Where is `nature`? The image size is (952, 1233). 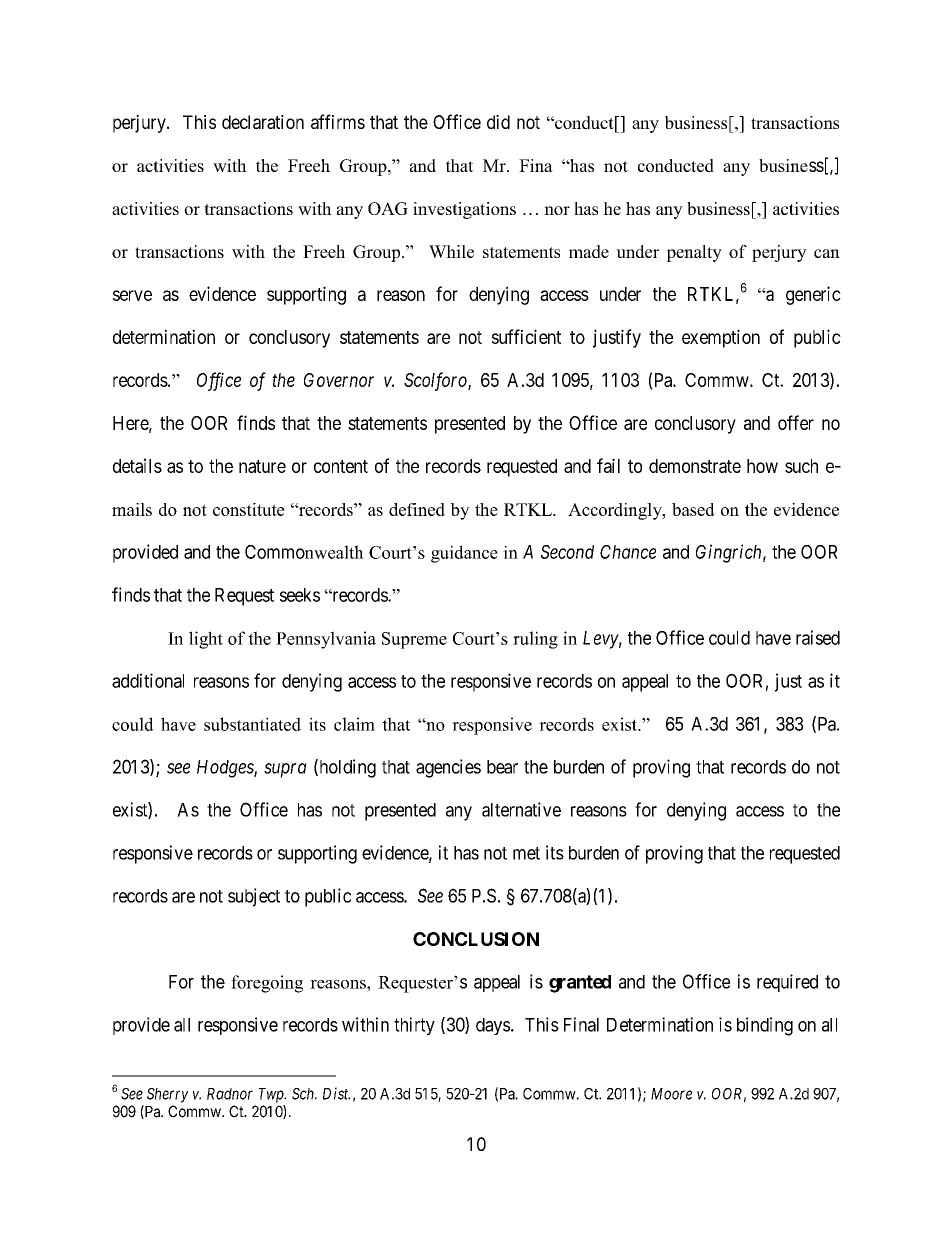 nature is located at coordinates (262, 466).
